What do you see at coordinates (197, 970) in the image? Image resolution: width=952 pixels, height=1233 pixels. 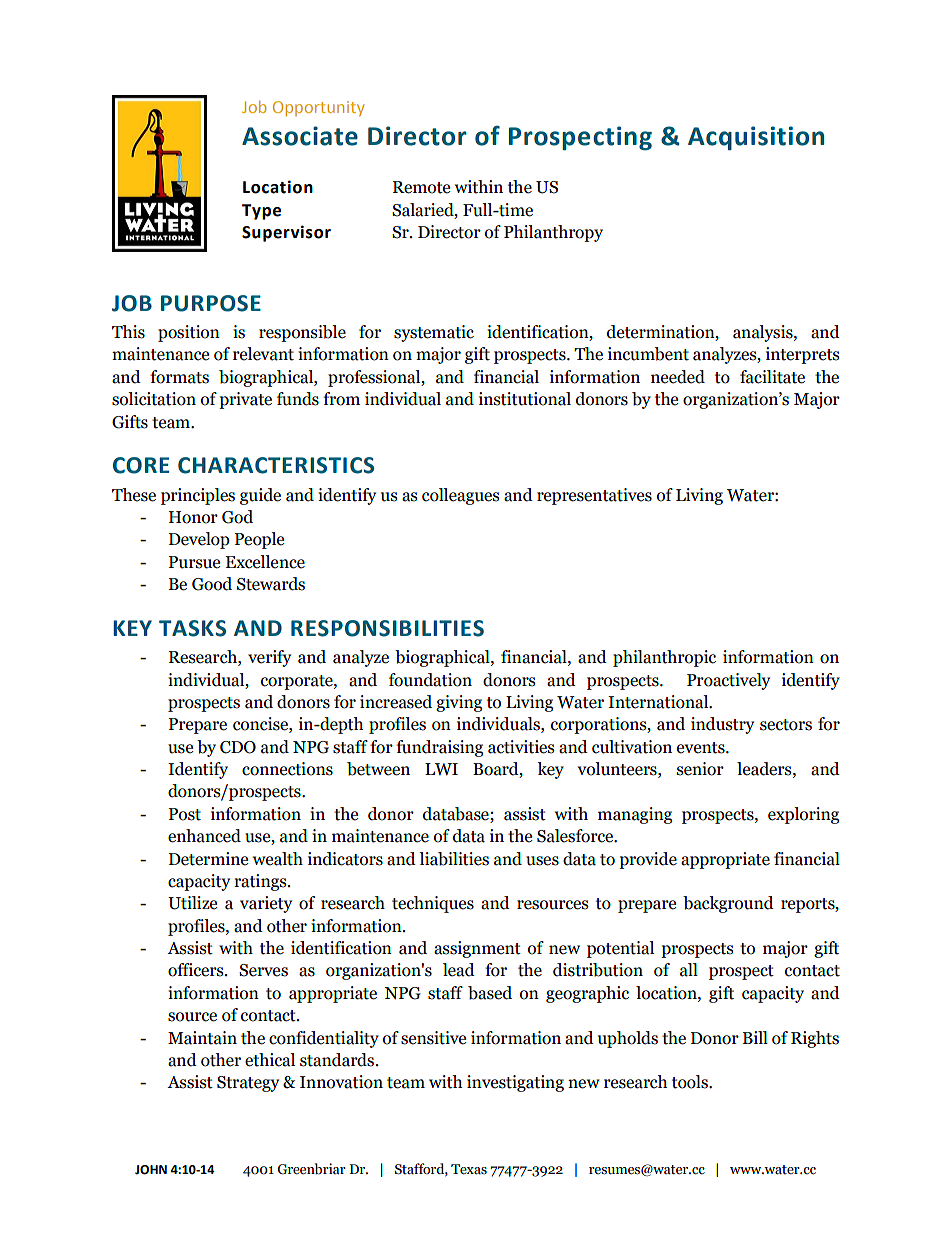 I see `officers` at bounding box center [197, 970].
